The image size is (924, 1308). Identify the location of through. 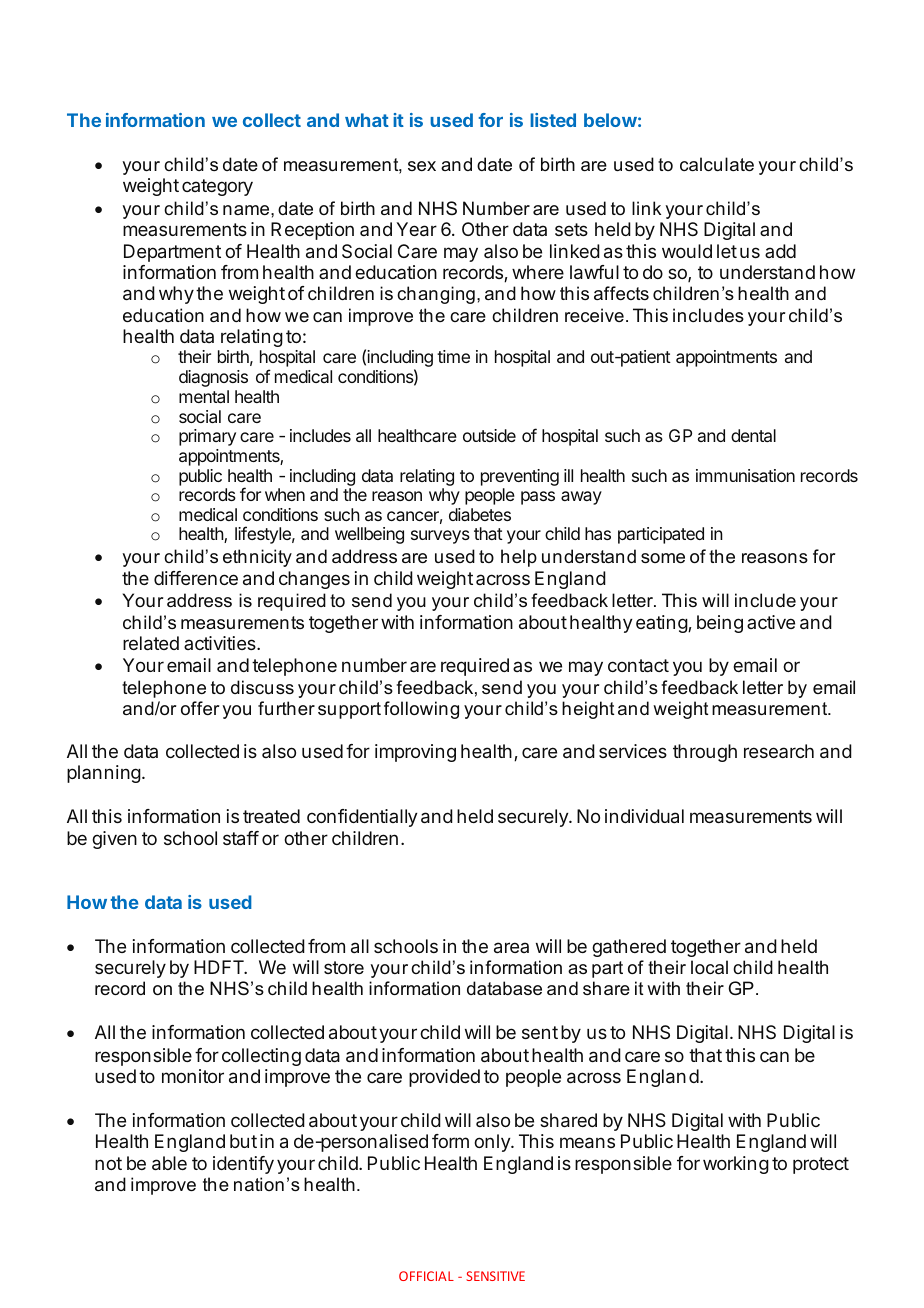
(705, 753).
